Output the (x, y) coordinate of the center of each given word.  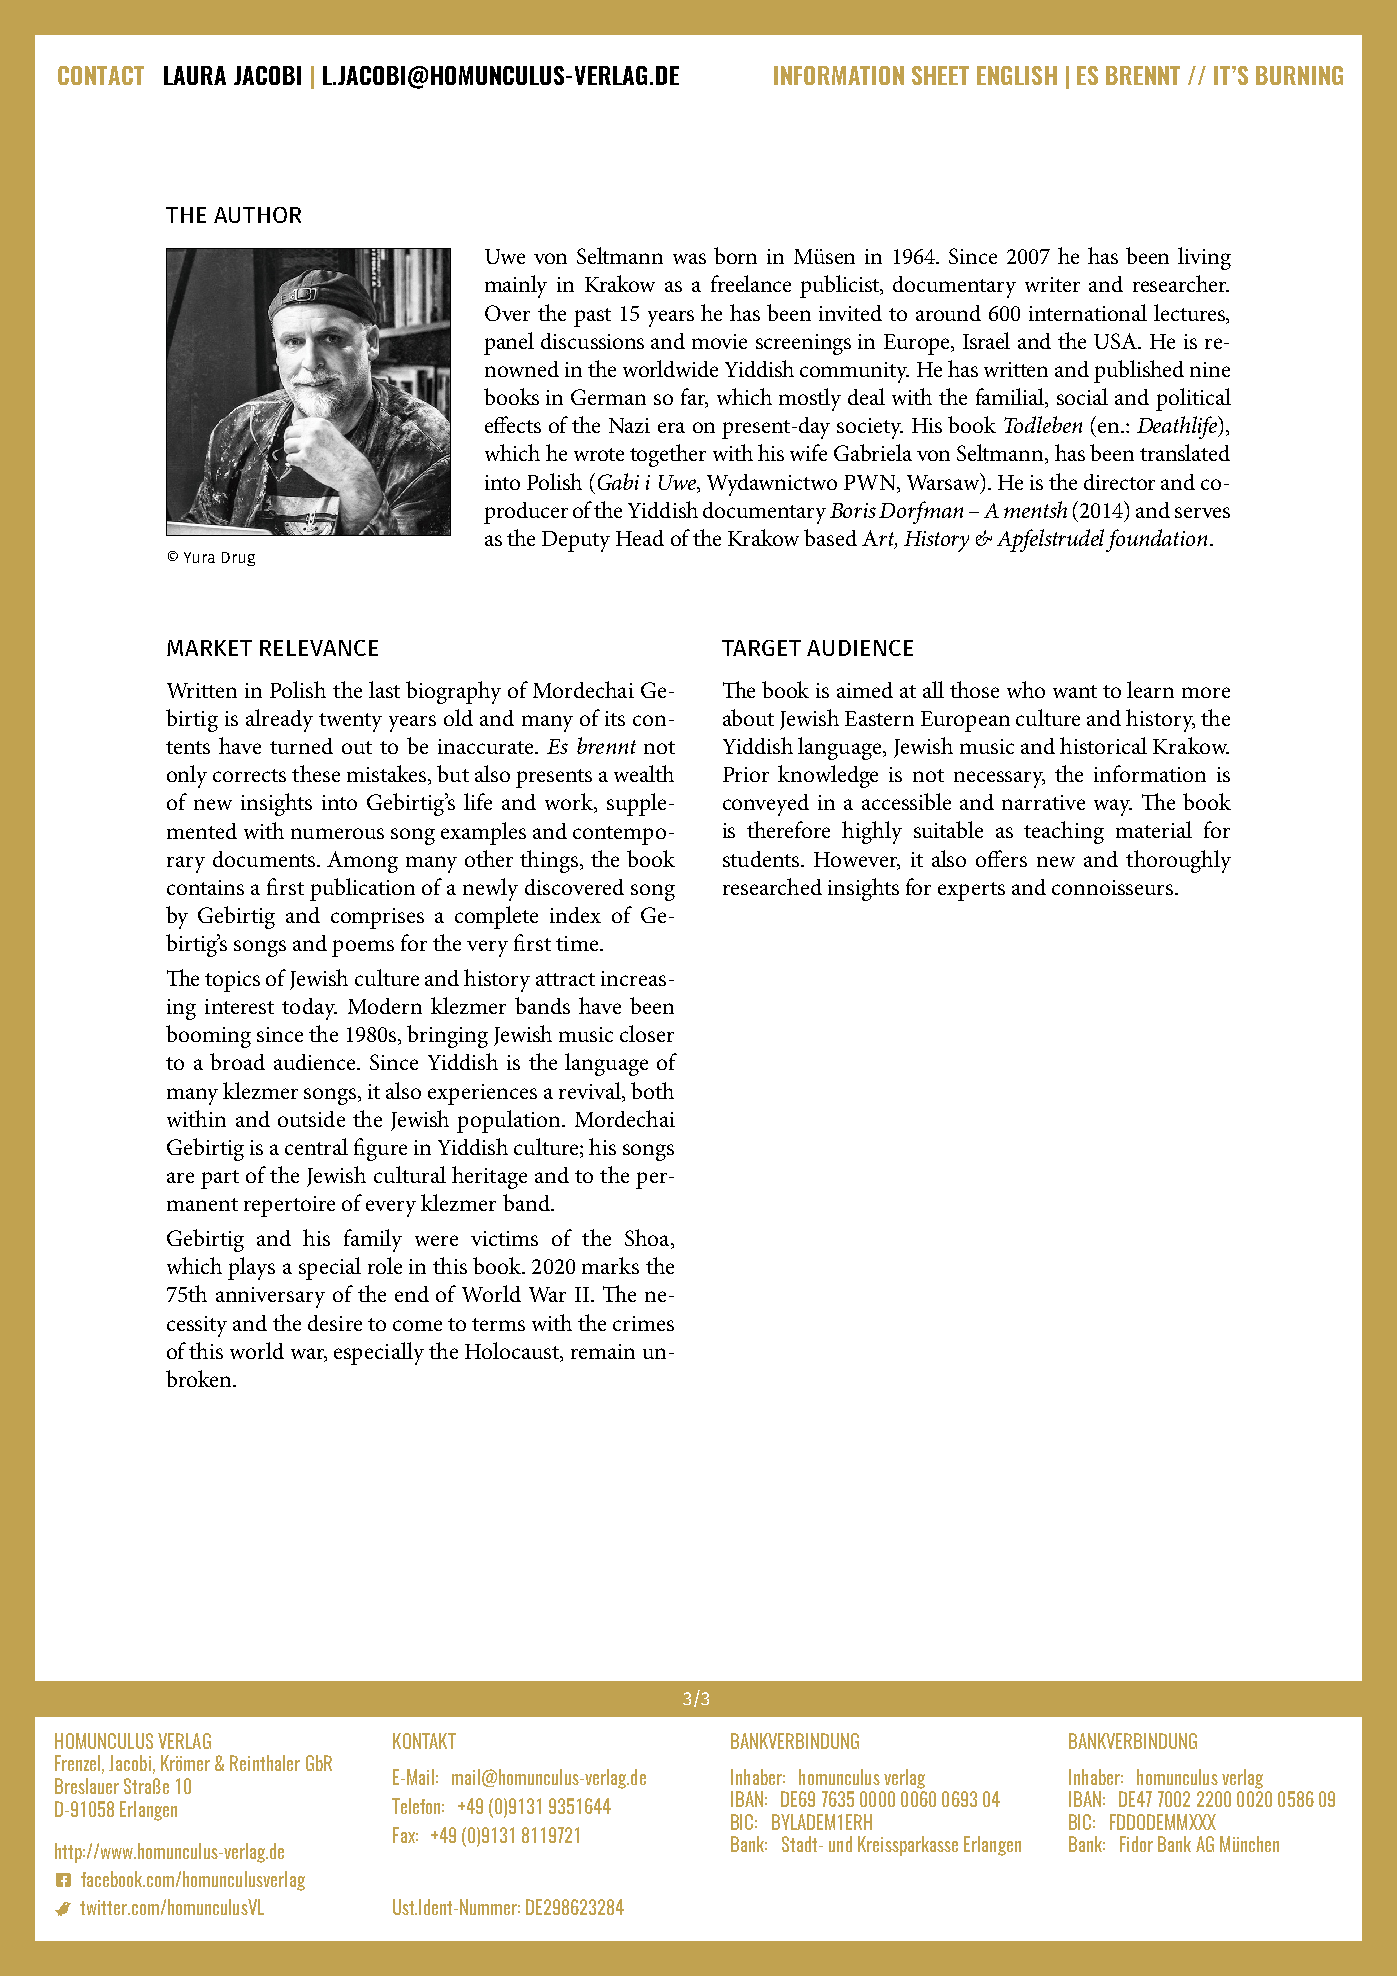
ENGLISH (1017, 75)
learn (1150, 689)
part (220, 1179)
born (735, 255)
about (748, 717)
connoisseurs (1114, 887)
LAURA (195, 75)
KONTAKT (424, 1741)
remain (603, 1351)
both (652, 1090)
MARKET (209, 648)
